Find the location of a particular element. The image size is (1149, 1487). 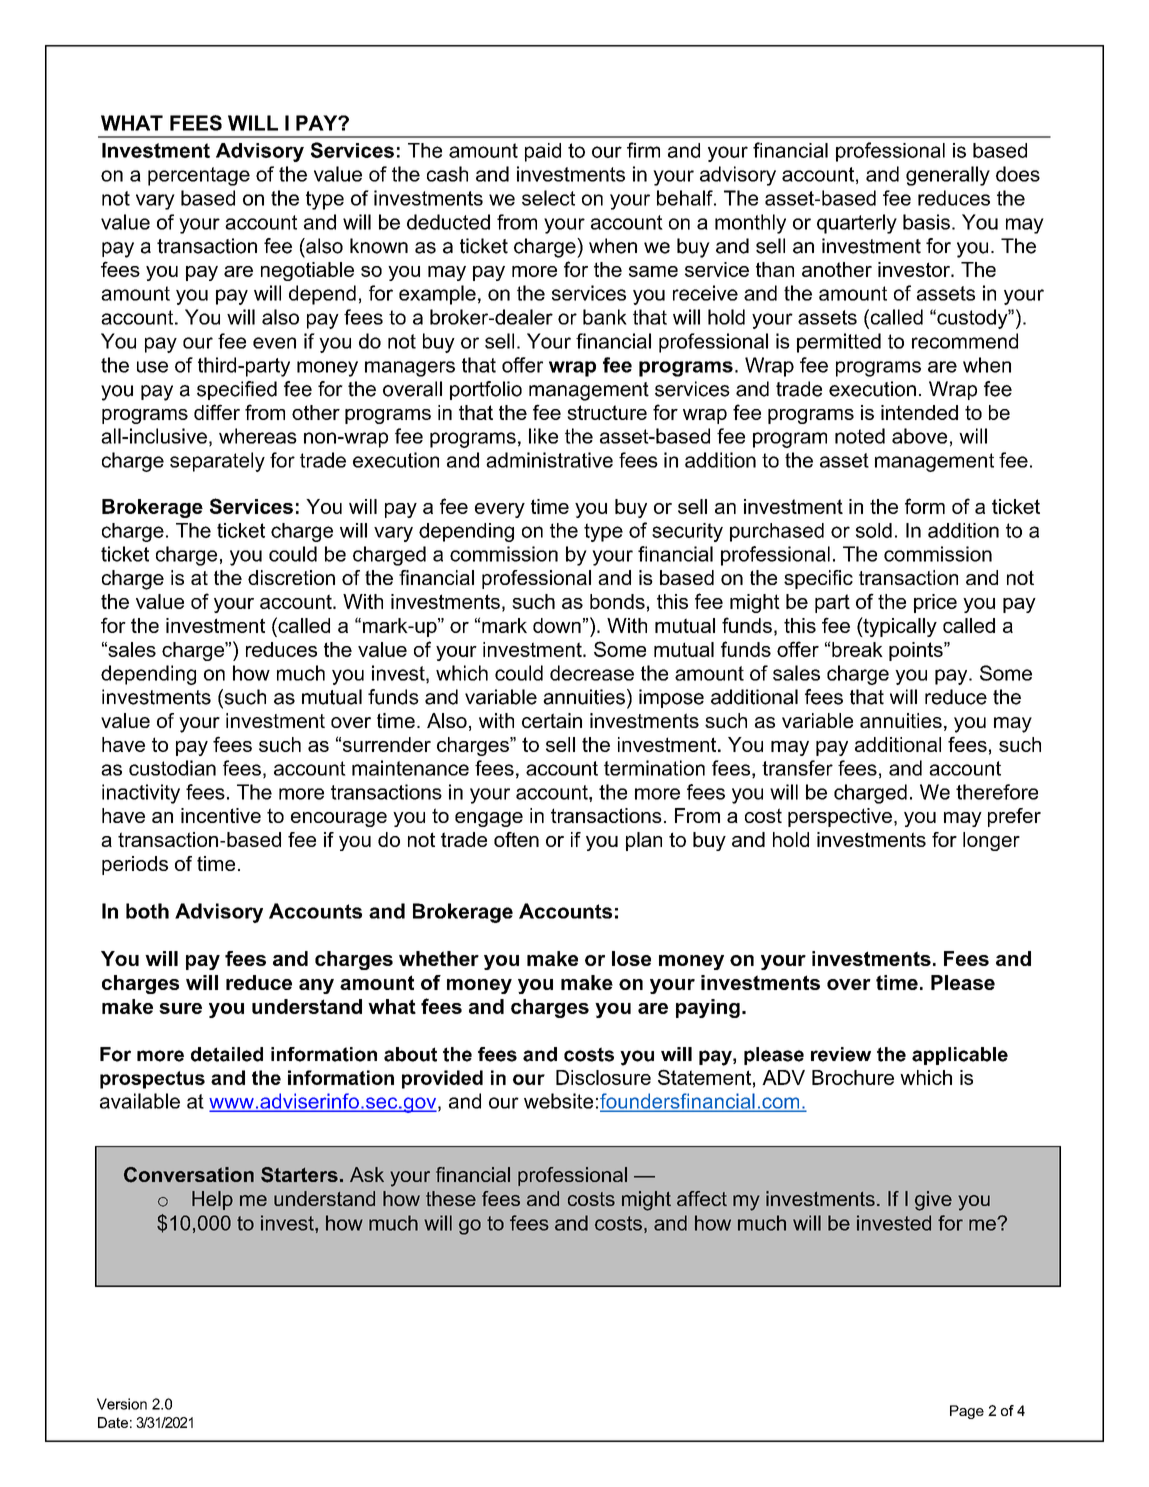

generally is located at coordinates (948, 176).
